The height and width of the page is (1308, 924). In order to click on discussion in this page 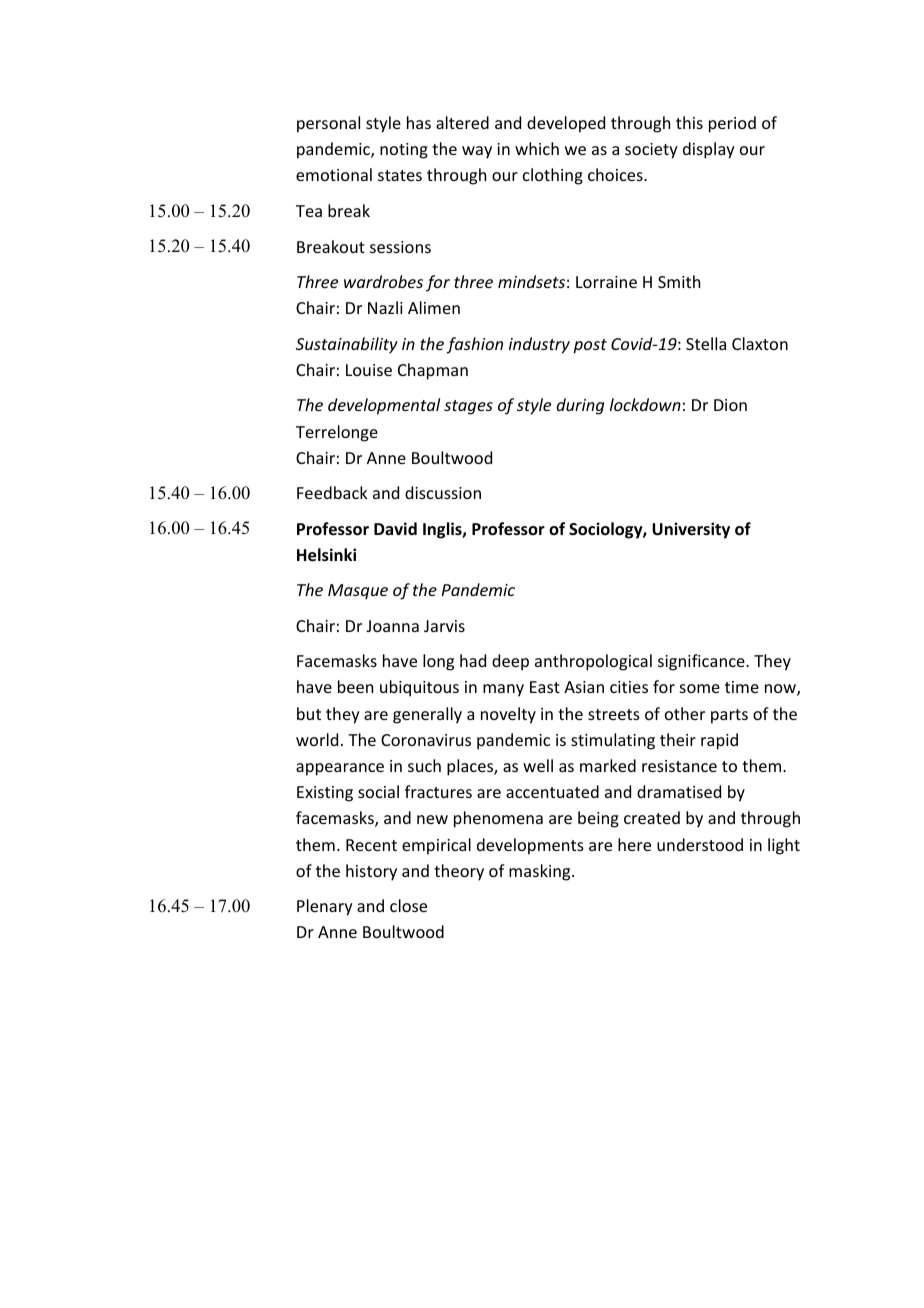, I will do `click(443, 492)`.
